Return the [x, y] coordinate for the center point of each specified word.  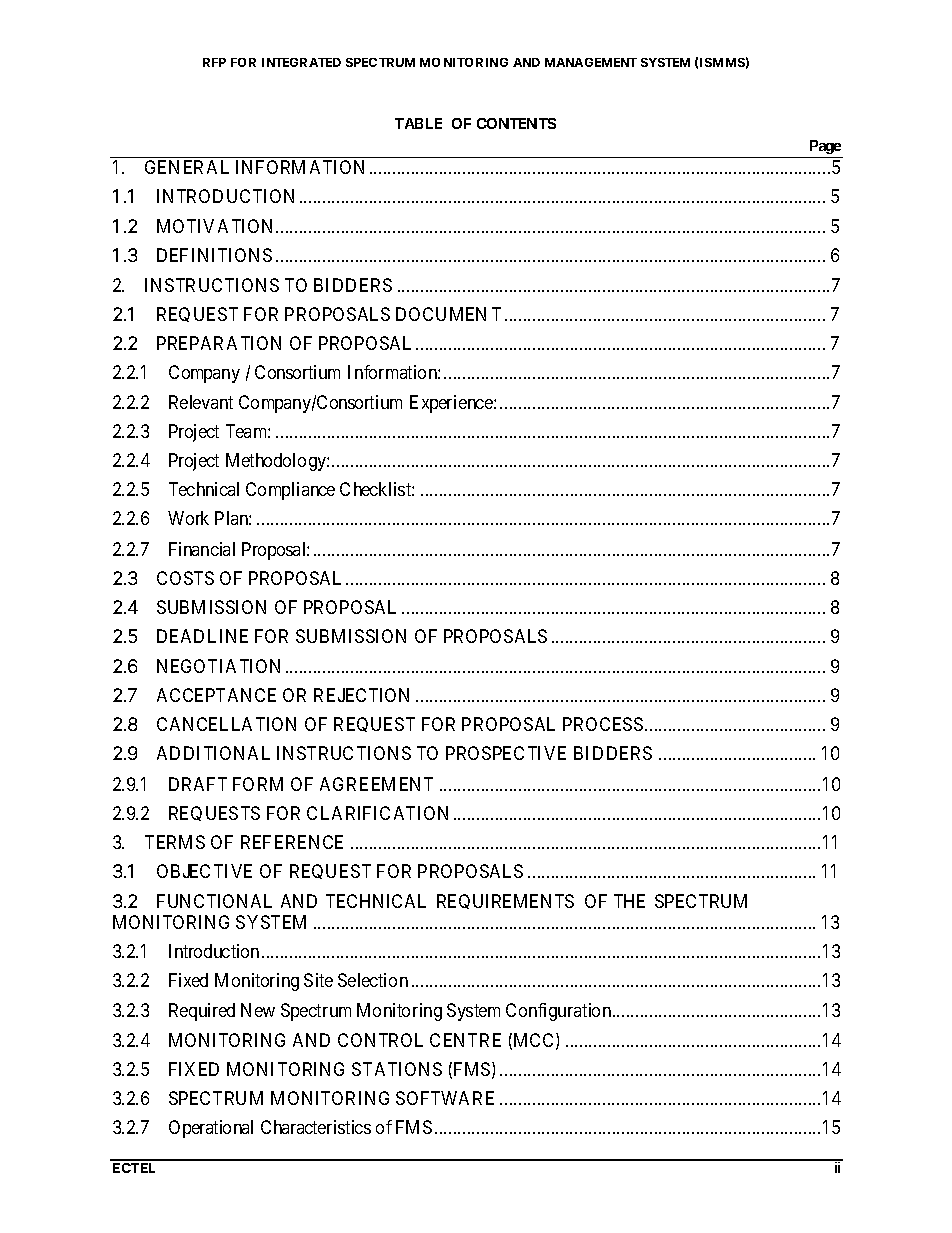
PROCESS [603, 724]
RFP [214, 62]
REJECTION [361, 695]
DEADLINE [202, 636]
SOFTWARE [445, 1098]
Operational [211, 1129]
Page [825, 149]
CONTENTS [516, 123]
